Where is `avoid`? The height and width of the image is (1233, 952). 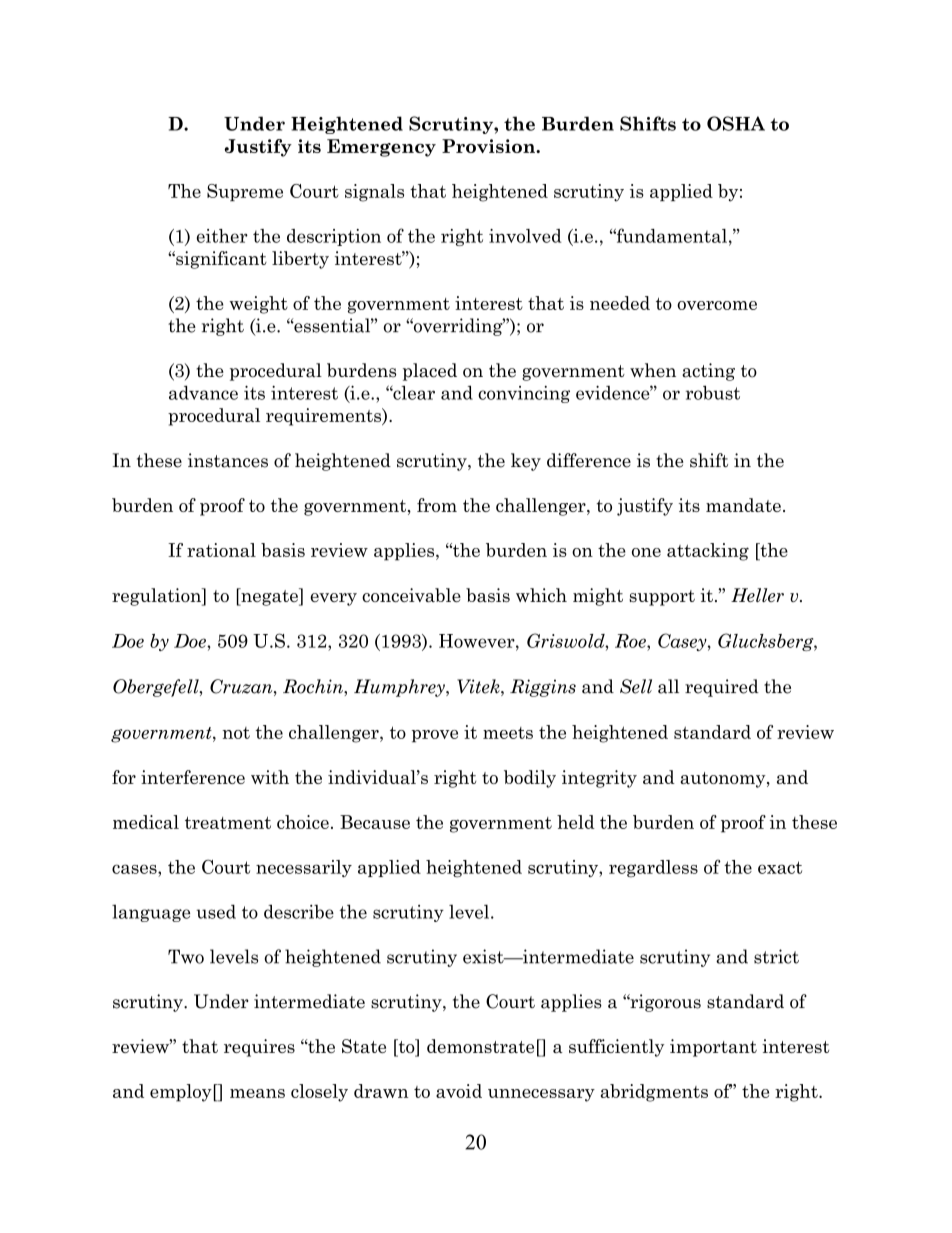 avoid is located at coordinates (459, 1091).
